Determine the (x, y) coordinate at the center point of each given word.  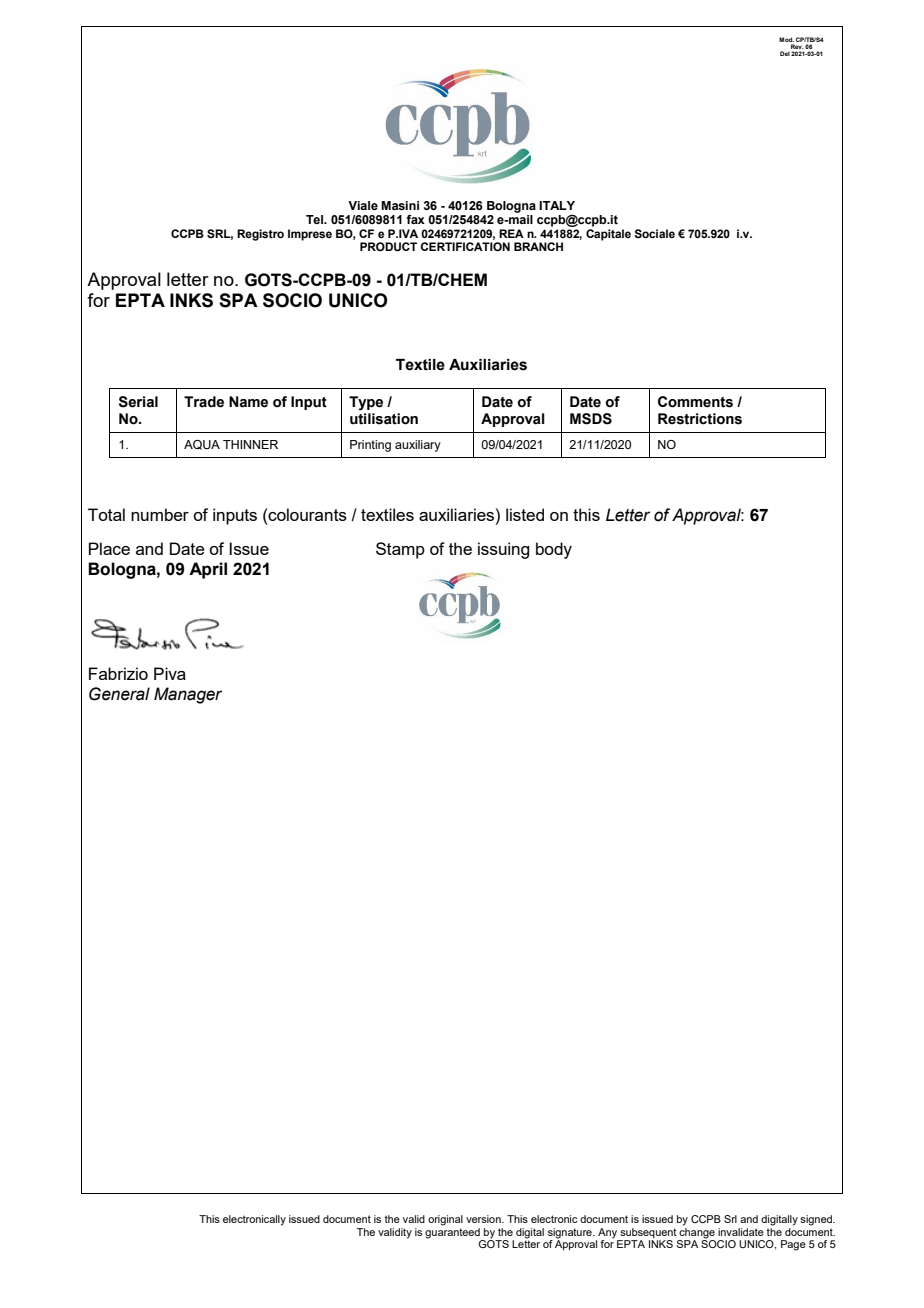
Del (785, 53)
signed (817, 1220)
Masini (400, 205)
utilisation (384, 419)
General (119, 694)
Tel (316, 219)
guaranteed (452, 1232)
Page (793, 1245)
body (554, 550)
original (445, 1220)
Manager (188, 695)
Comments (695, 402)
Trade (204, 402)
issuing (503, 550)
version (484, 1219)
